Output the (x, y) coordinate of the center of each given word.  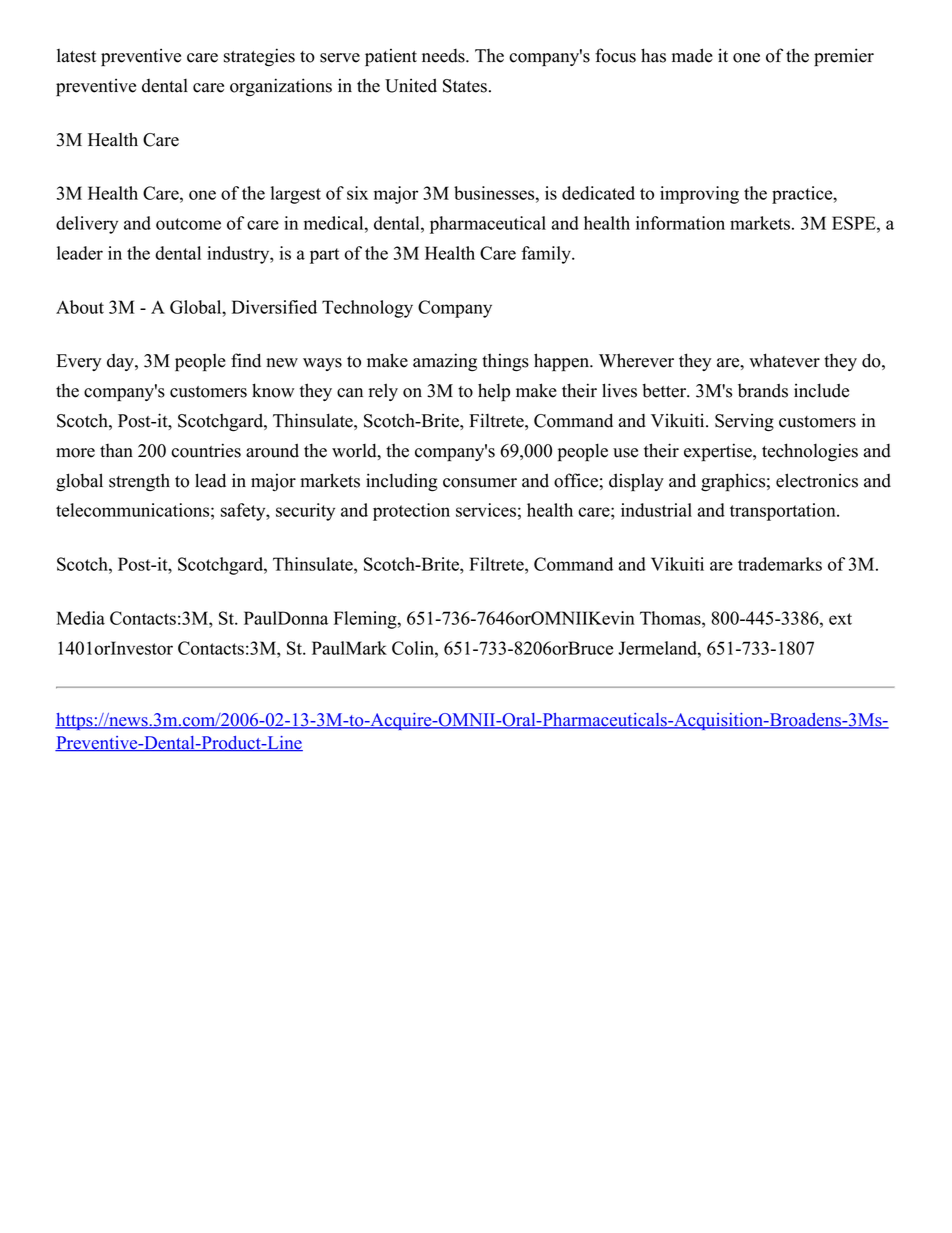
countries (206, 450)
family (547, 255)
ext (840, 619)
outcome (188, 224)
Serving (744, 422)
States (465, 86)
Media (80, 618)
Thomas (671, 618)
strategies (259, 57)
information (680, 223)
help (494, 392)
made (692, 55)
